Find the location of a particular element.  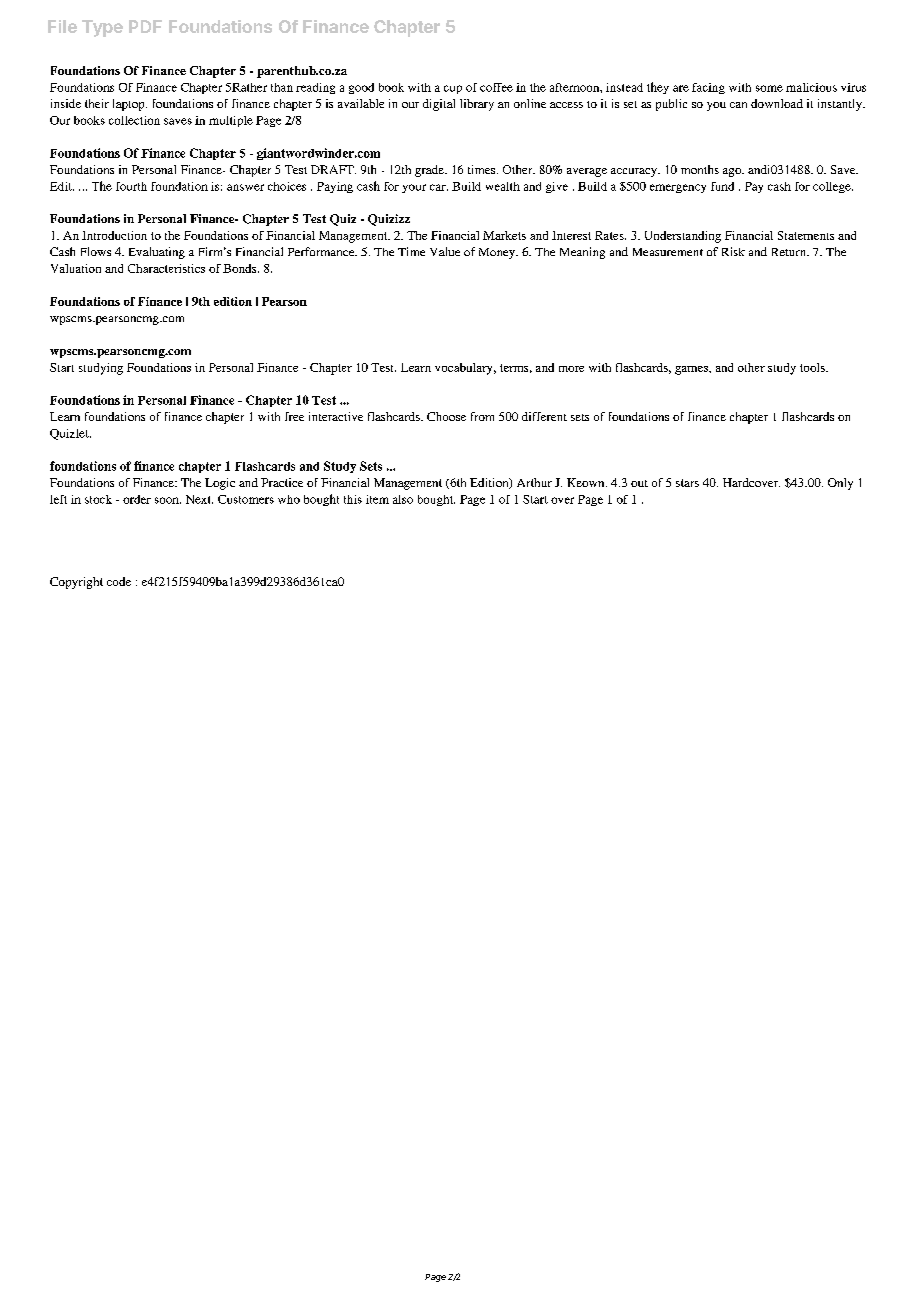

cup is located at coordinates (453, 89).
